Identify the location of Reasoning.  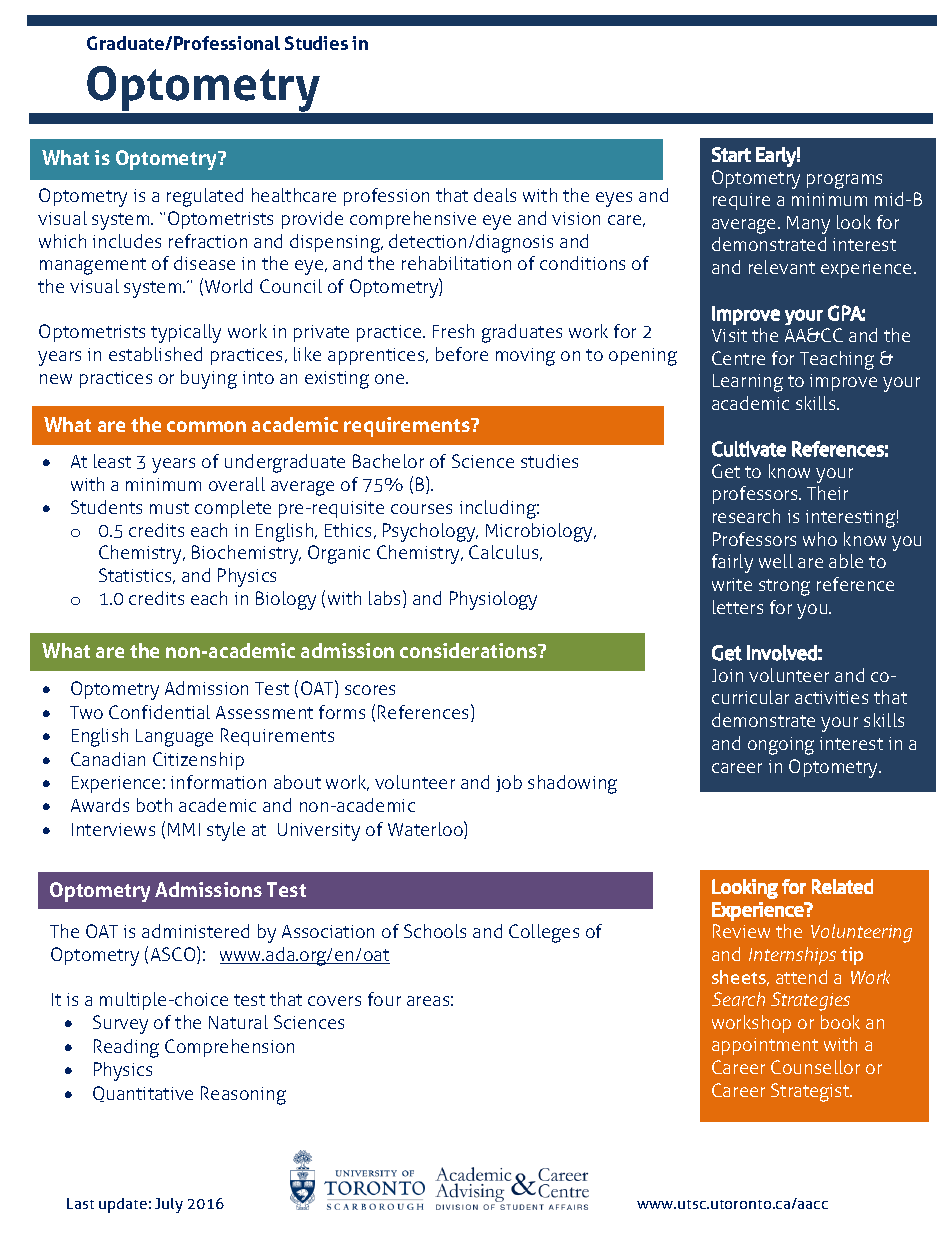
(243, 1095).
